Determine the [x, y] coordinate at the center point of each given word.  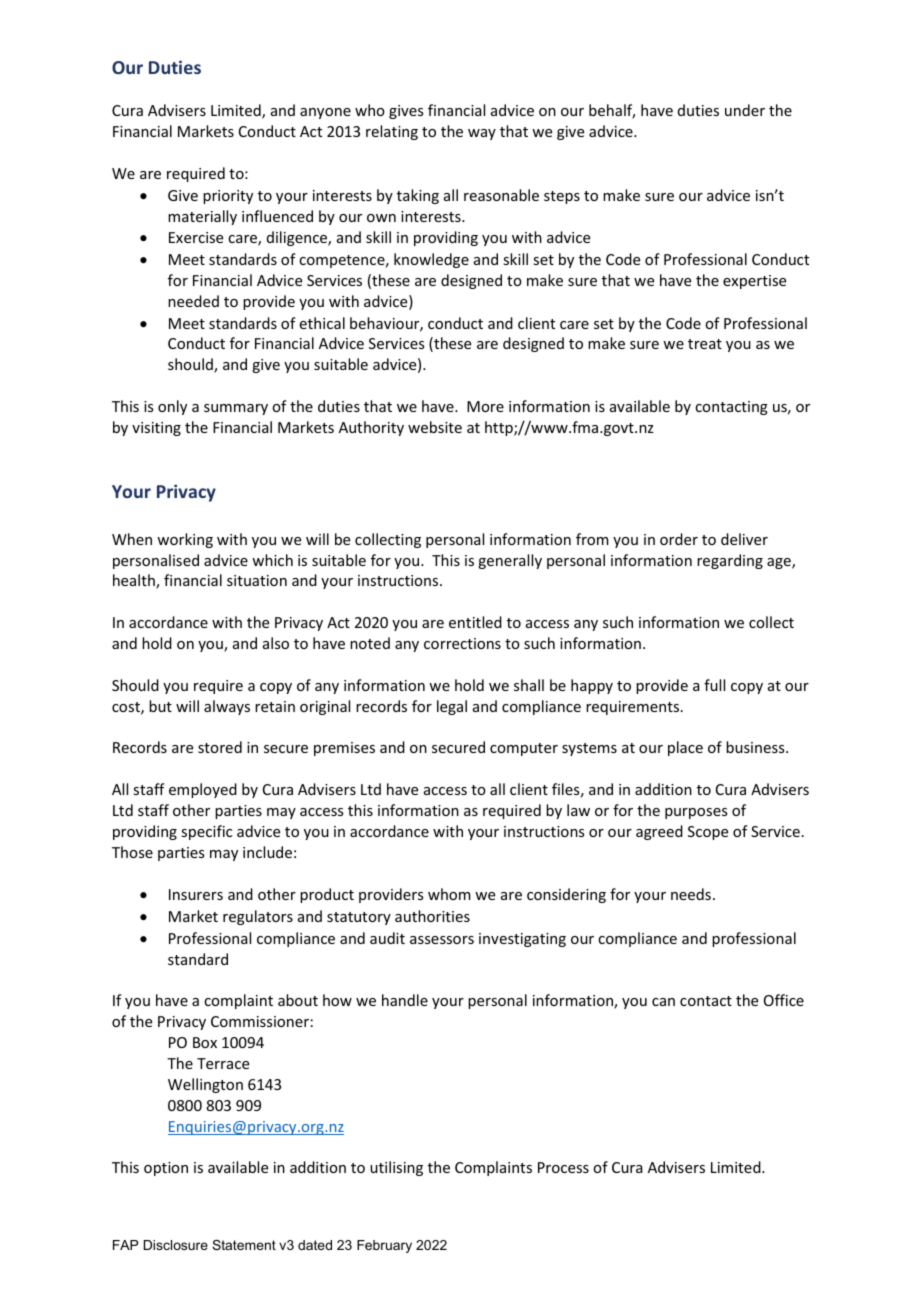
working [185, 540]
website [435, 427]
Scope [708, 833]
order [679, 539]
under [745, 110]
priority [228, 197]
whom [449, 894]
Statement [244, 1245]
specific [206, 832]
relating [392, 132]
